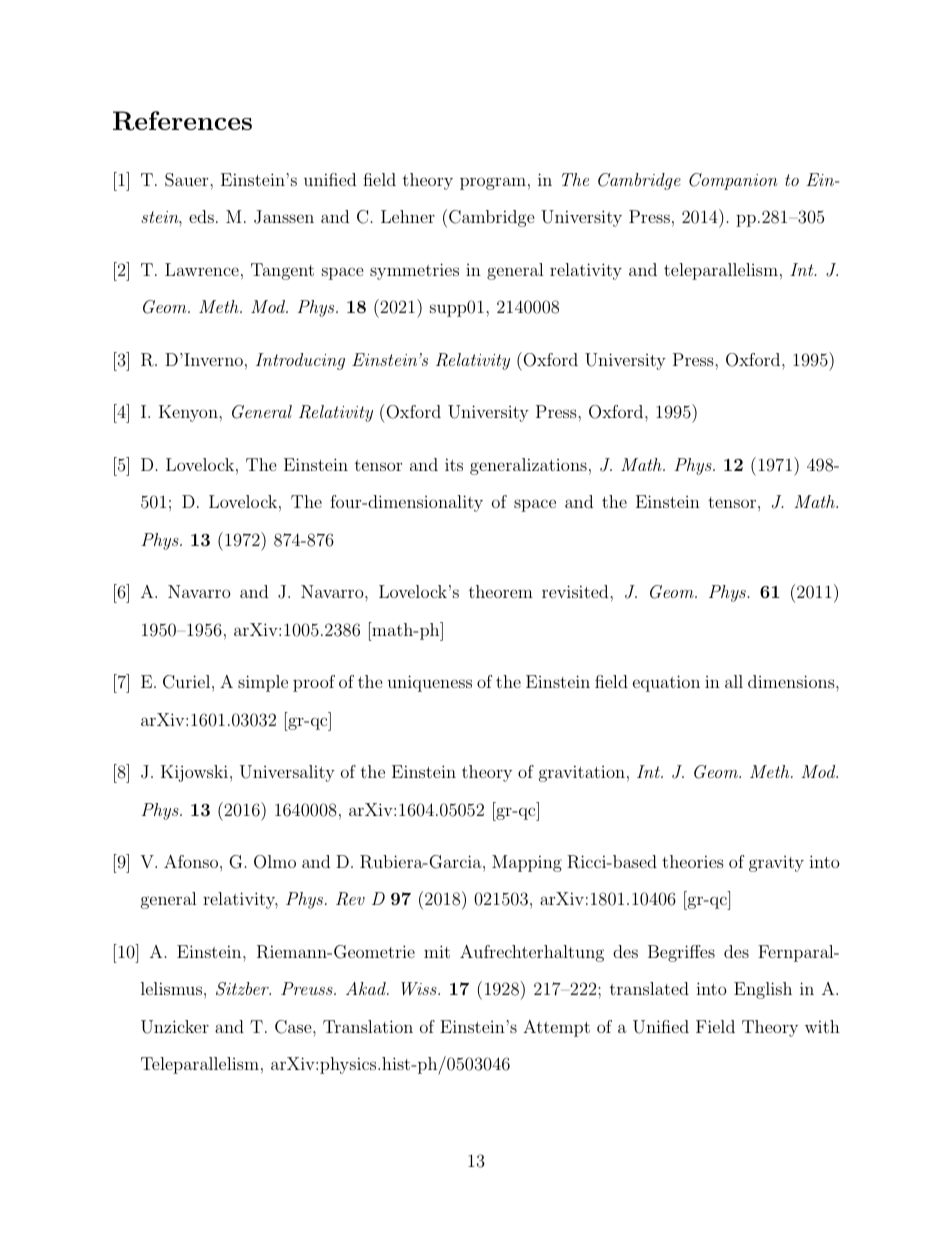 Image resolution: width=952 pixels, height=1233 pixels. I want to click on English, so click(763, 990).
